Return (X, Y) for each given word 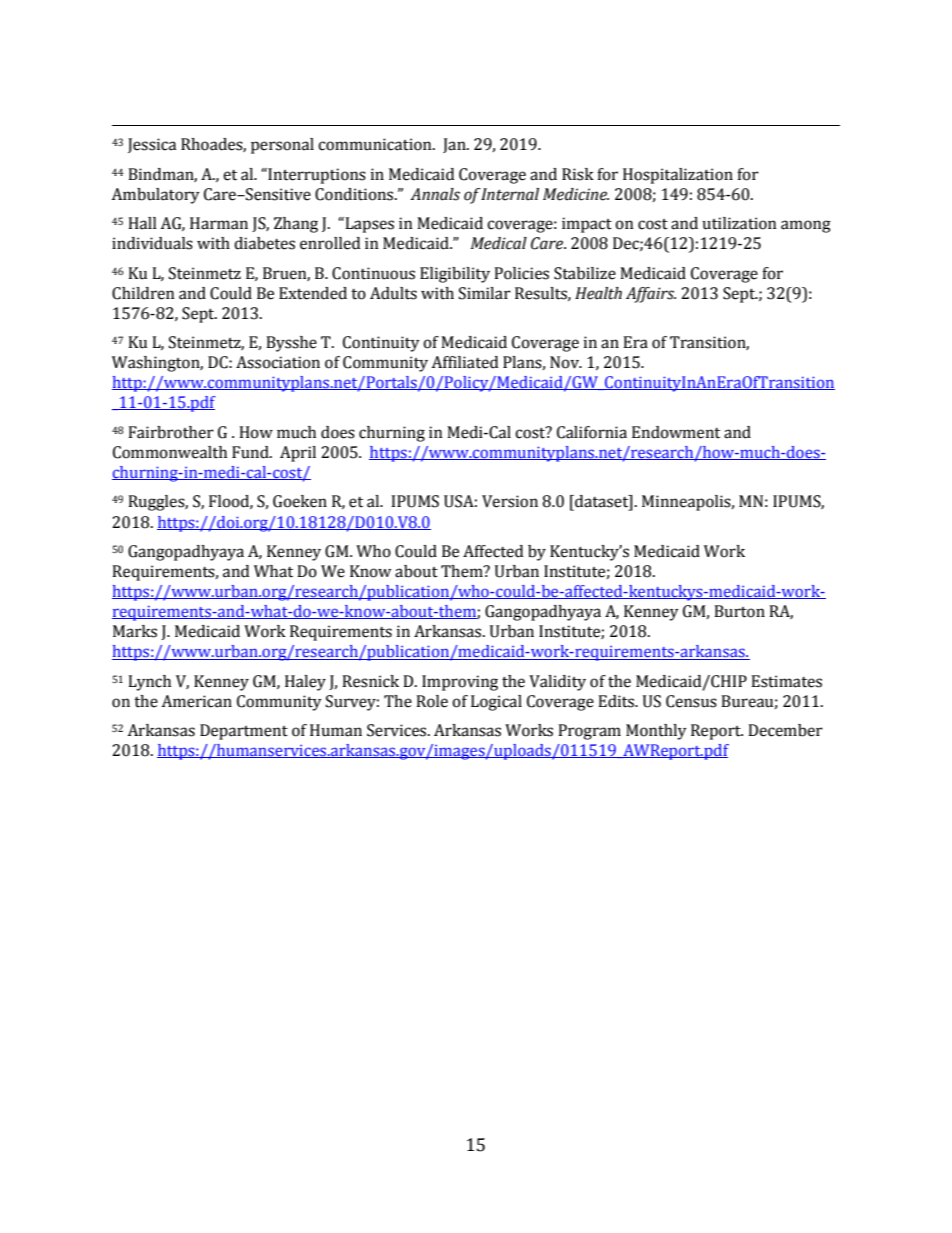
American (196, 701)
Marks (135, 631)
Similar (485, 293)
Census (691, 701)
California (592, 432)
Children (143, 293)
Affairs (651, 295)
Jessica (152, 145)
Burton (739, 611)
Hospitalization (678, 176)
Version (510, 501)
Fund (251, 452)
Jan (455, 145)
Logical (496, 703)
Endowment (676, 432)
